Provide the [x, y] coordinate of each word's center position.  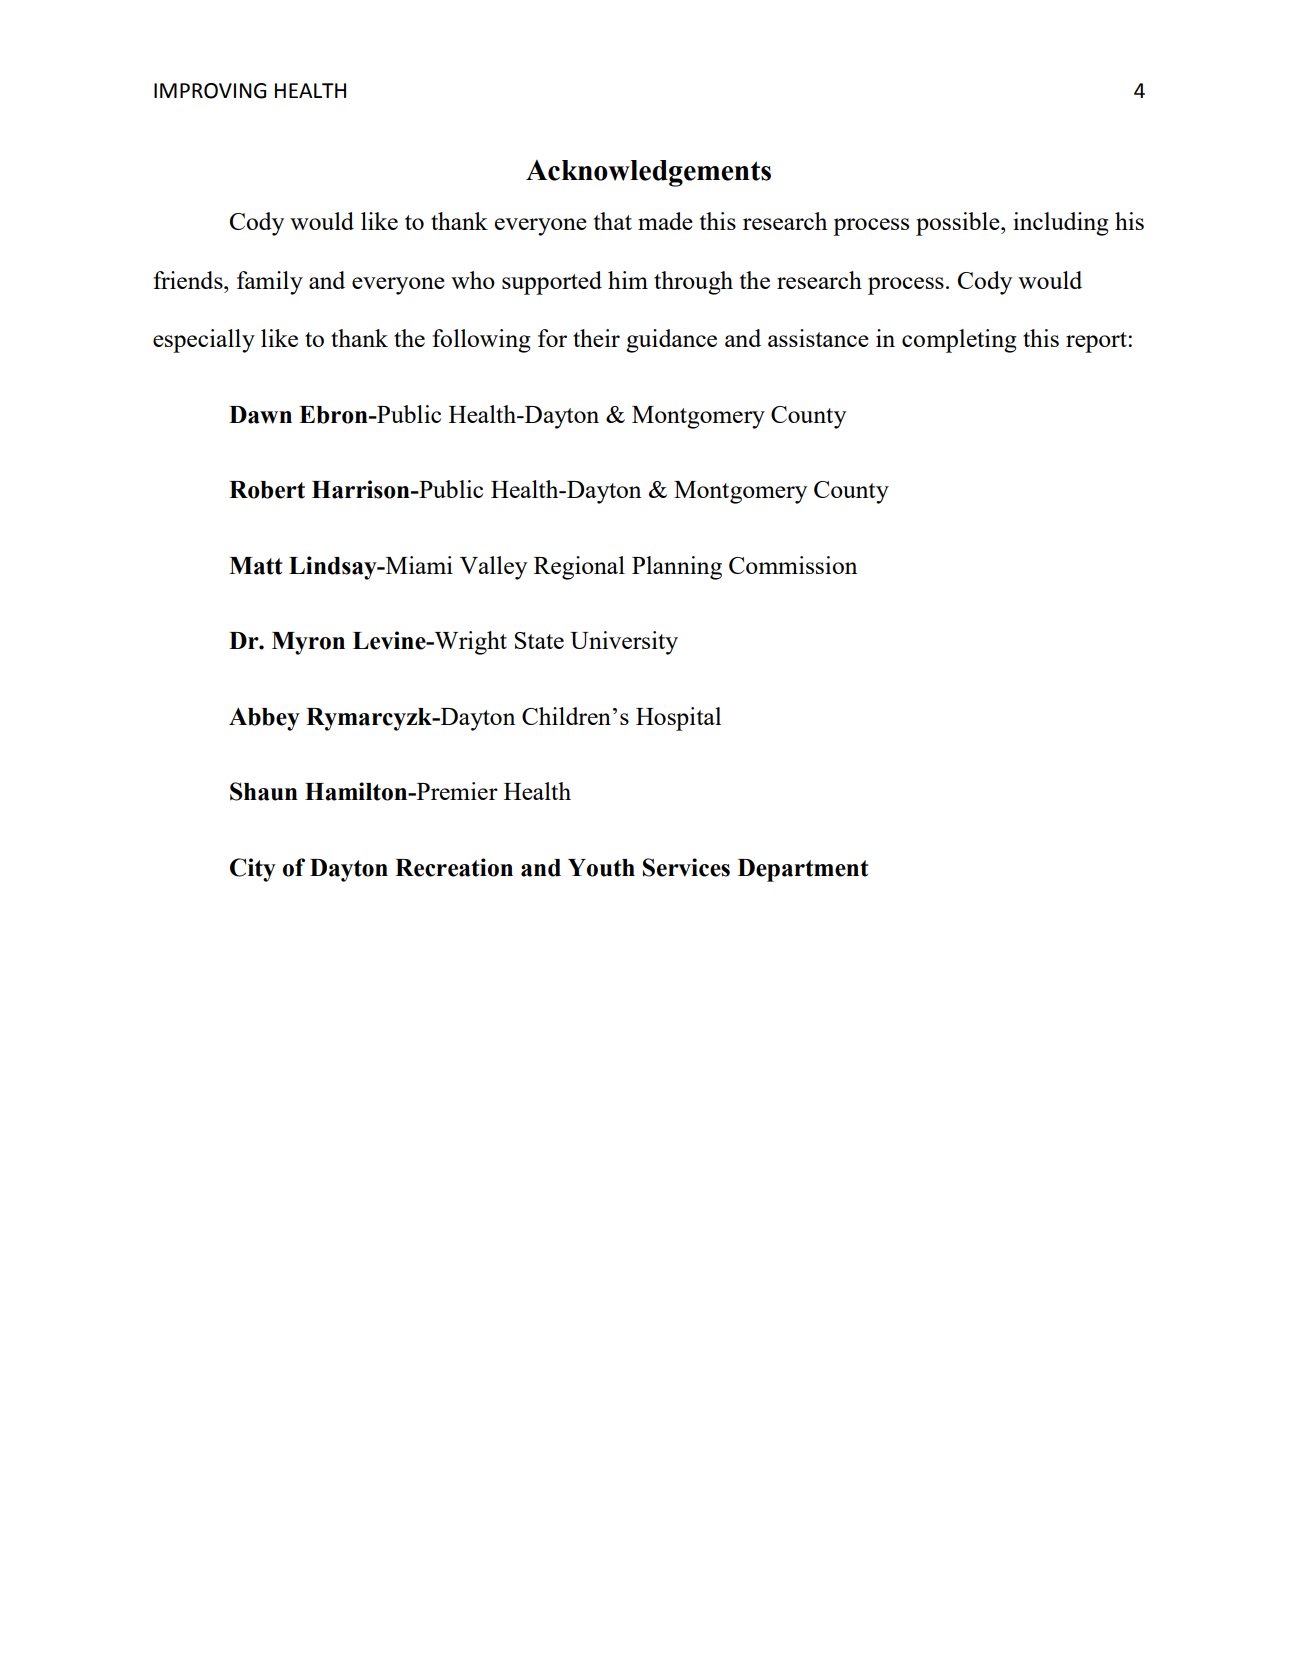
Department [803, 870]
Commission [793, 565]
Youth [601, 868]
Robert [267, 490]
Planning [677, 568]
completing [959, 341]
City [253, 870]
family [270, 283]
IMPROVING [210, 91]
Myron [308, 643]
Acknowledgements [648, 173]
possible [959, 224]
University [624, 643]
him [628, 280]
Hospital [678, 719]
